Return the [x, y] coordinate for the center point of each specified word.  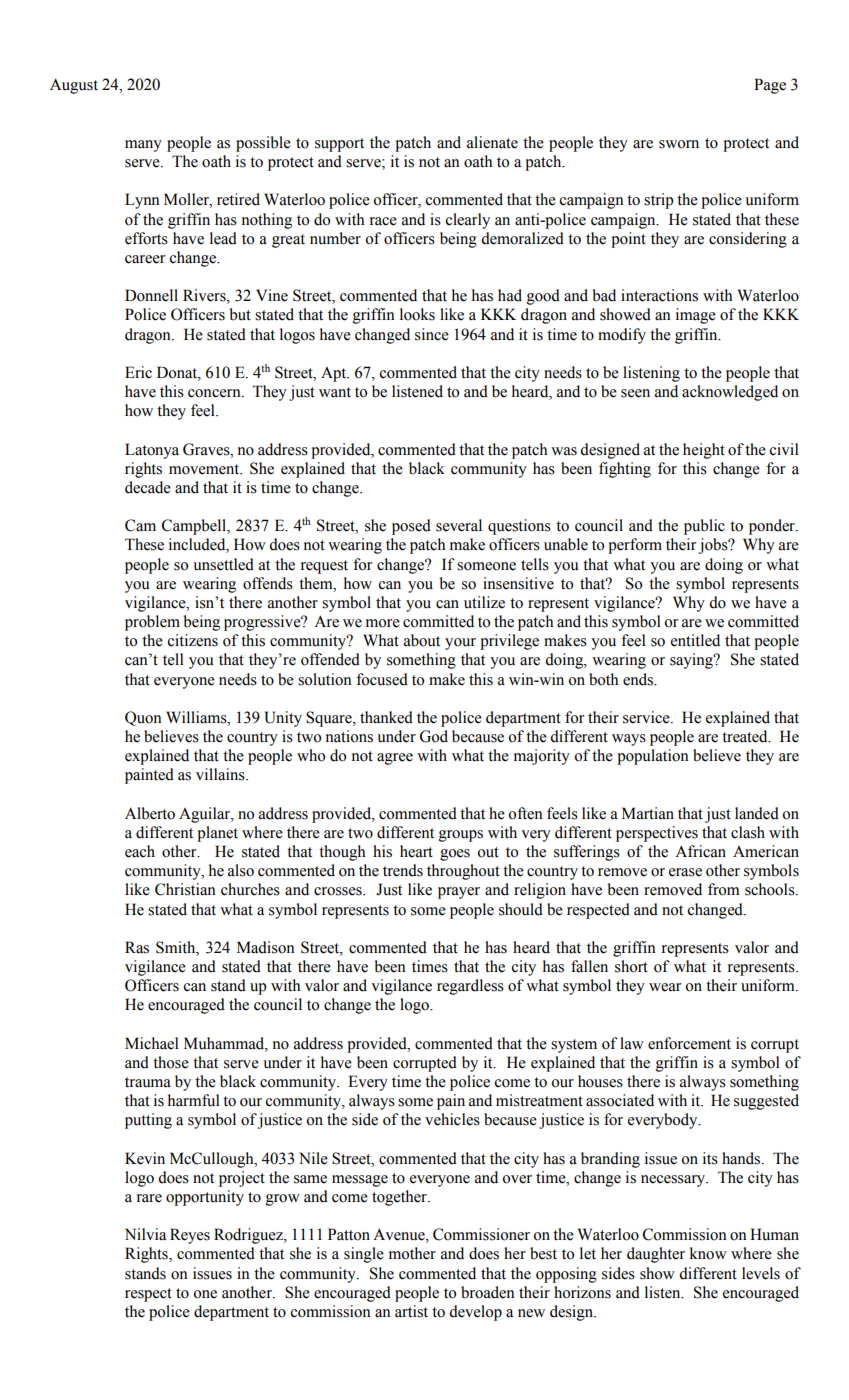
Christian [185, 889]
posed [411, 527]
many [143, 146]
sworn [679, 144]
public [704, 527]
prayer [459, 893]
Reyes [190, 1236]
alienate [492, 142]
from [724, 889]
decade [148, 487]
